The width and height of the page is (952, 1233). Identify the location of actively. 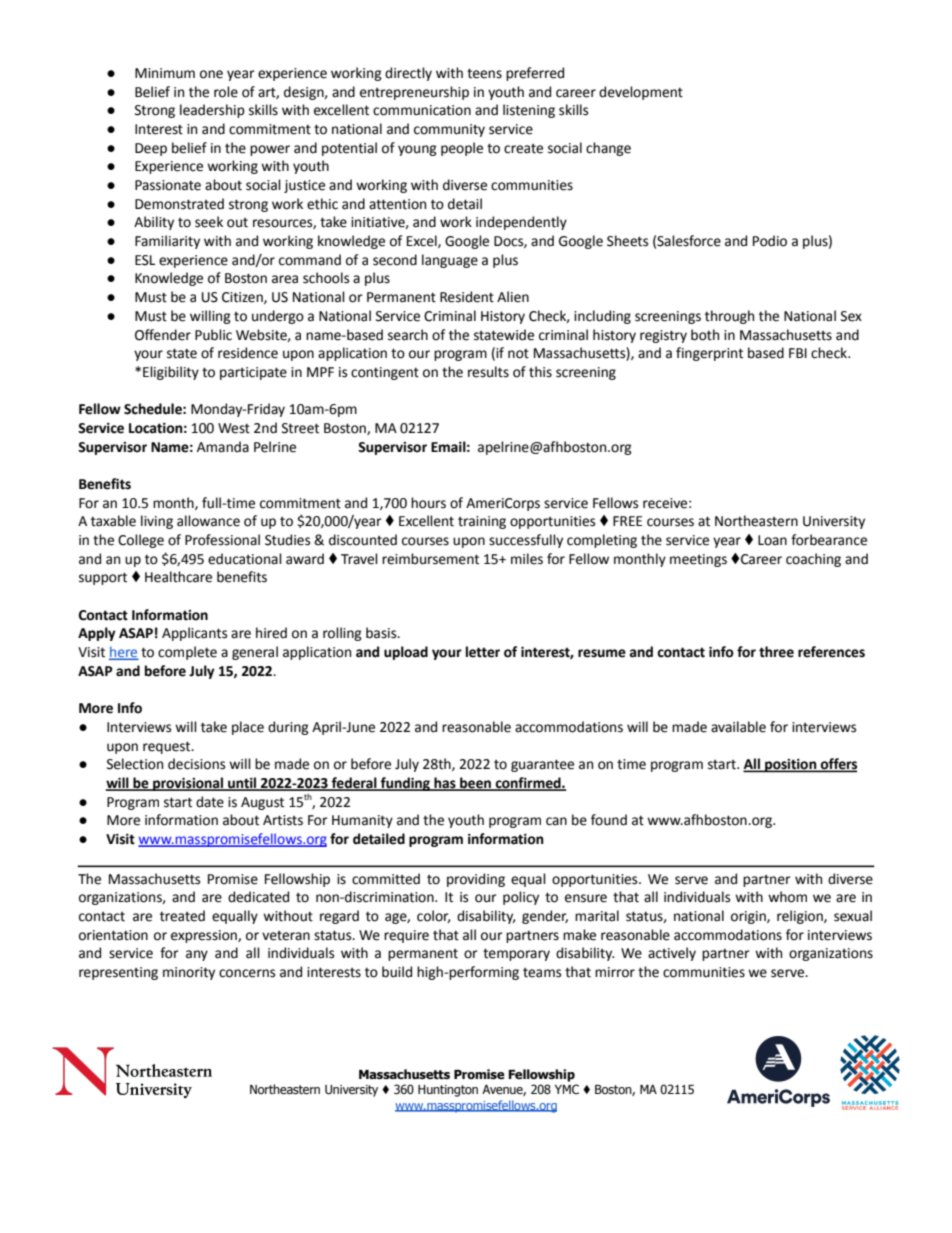
(672, 954).
